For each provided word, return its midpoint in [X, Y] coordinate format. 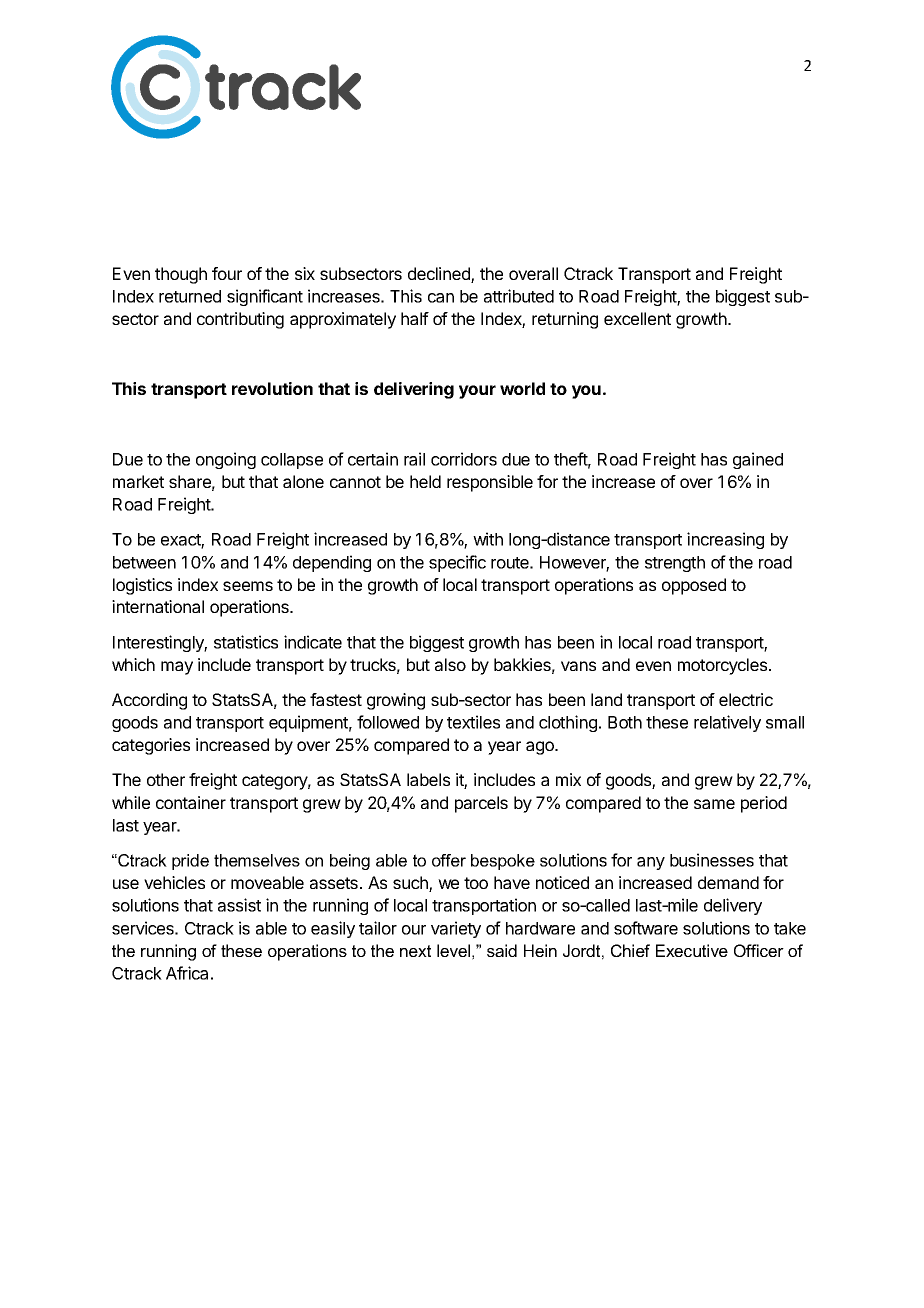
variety [456, 929]
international [158, 606]
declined [440, 275]
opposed [694, 586]
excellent [637, 318]
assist [239, 905]
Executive [692, 950]
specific [457, 563]
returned [190, 296]
